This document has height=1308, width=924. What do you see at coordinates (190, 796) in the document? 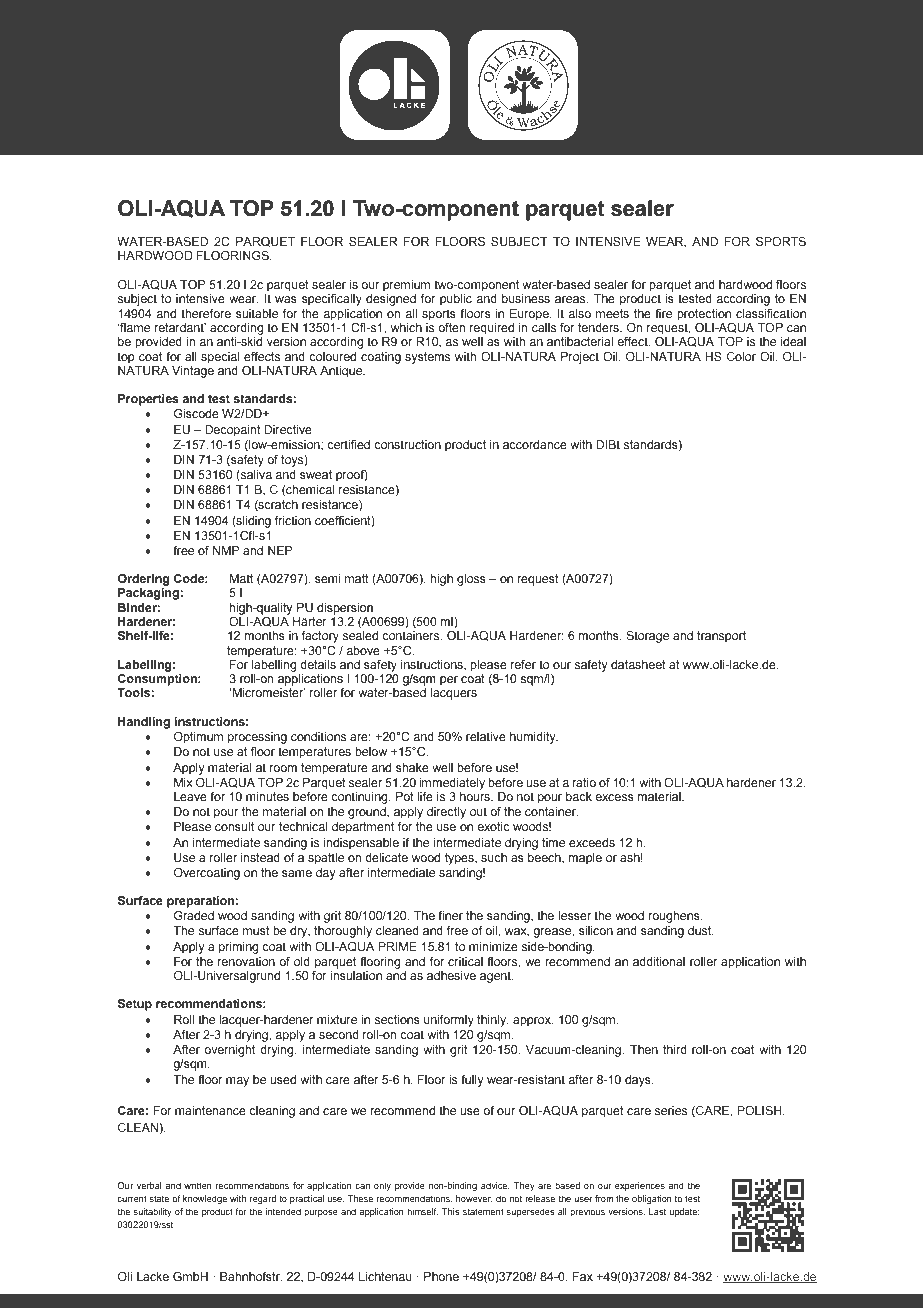
I see `Leave` at bounding box center [190, 796].
